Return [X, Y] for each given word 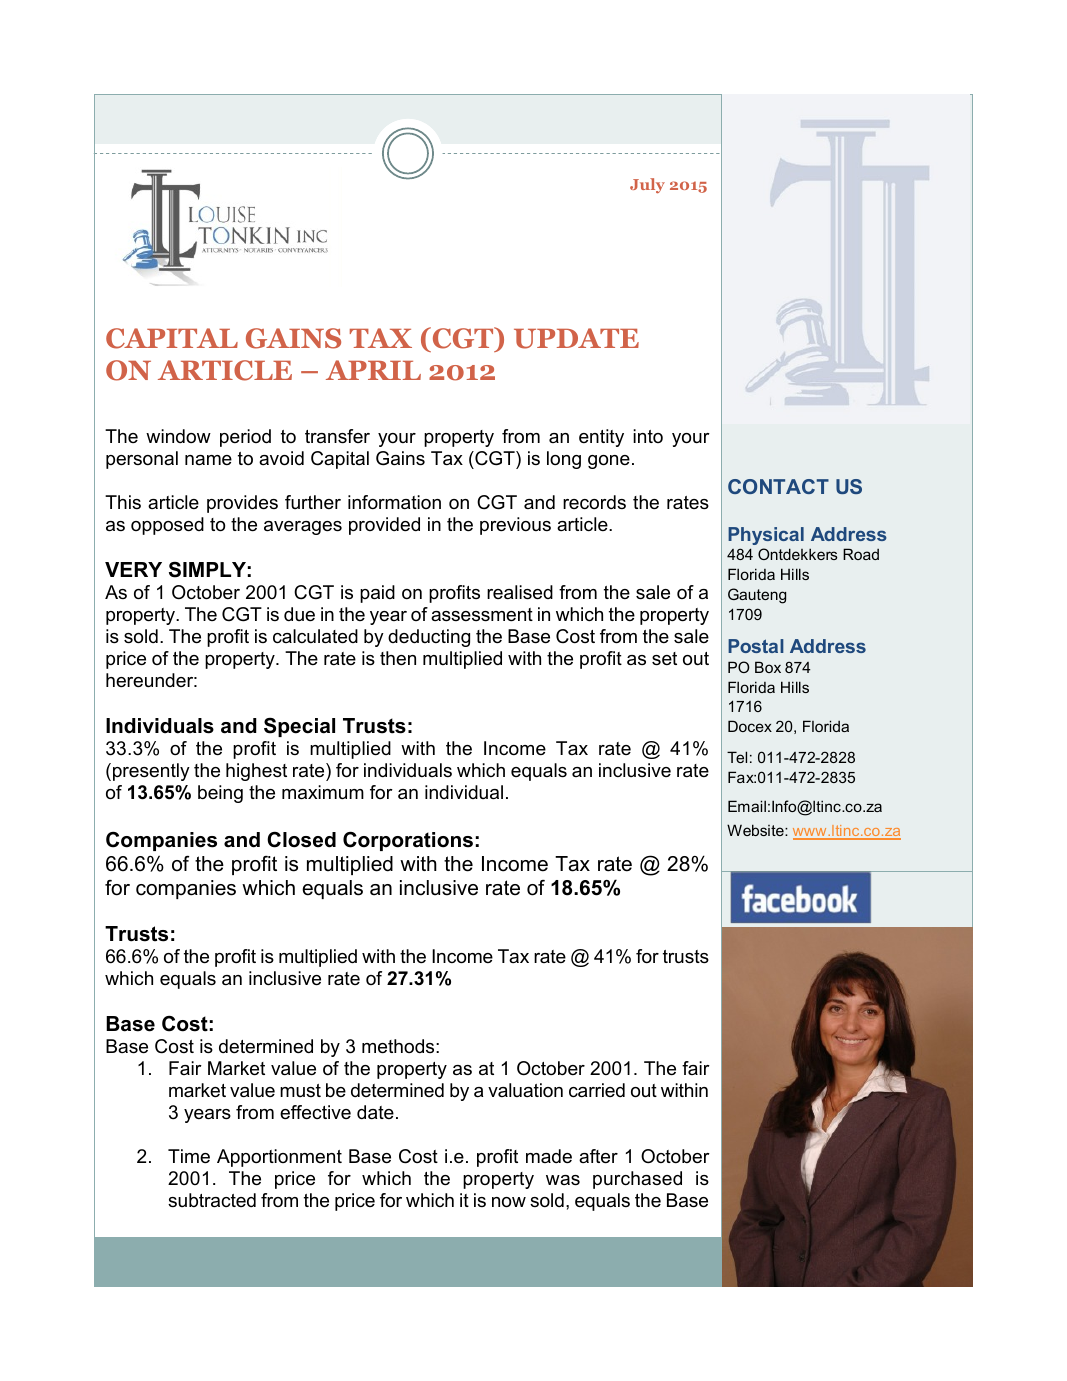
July [647, 185]
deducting [429, 638]
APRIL [373, 370]
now [509, 1202]
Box [768, 667]
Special [299, 727]
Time [189, 1156]
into [648, 436]
